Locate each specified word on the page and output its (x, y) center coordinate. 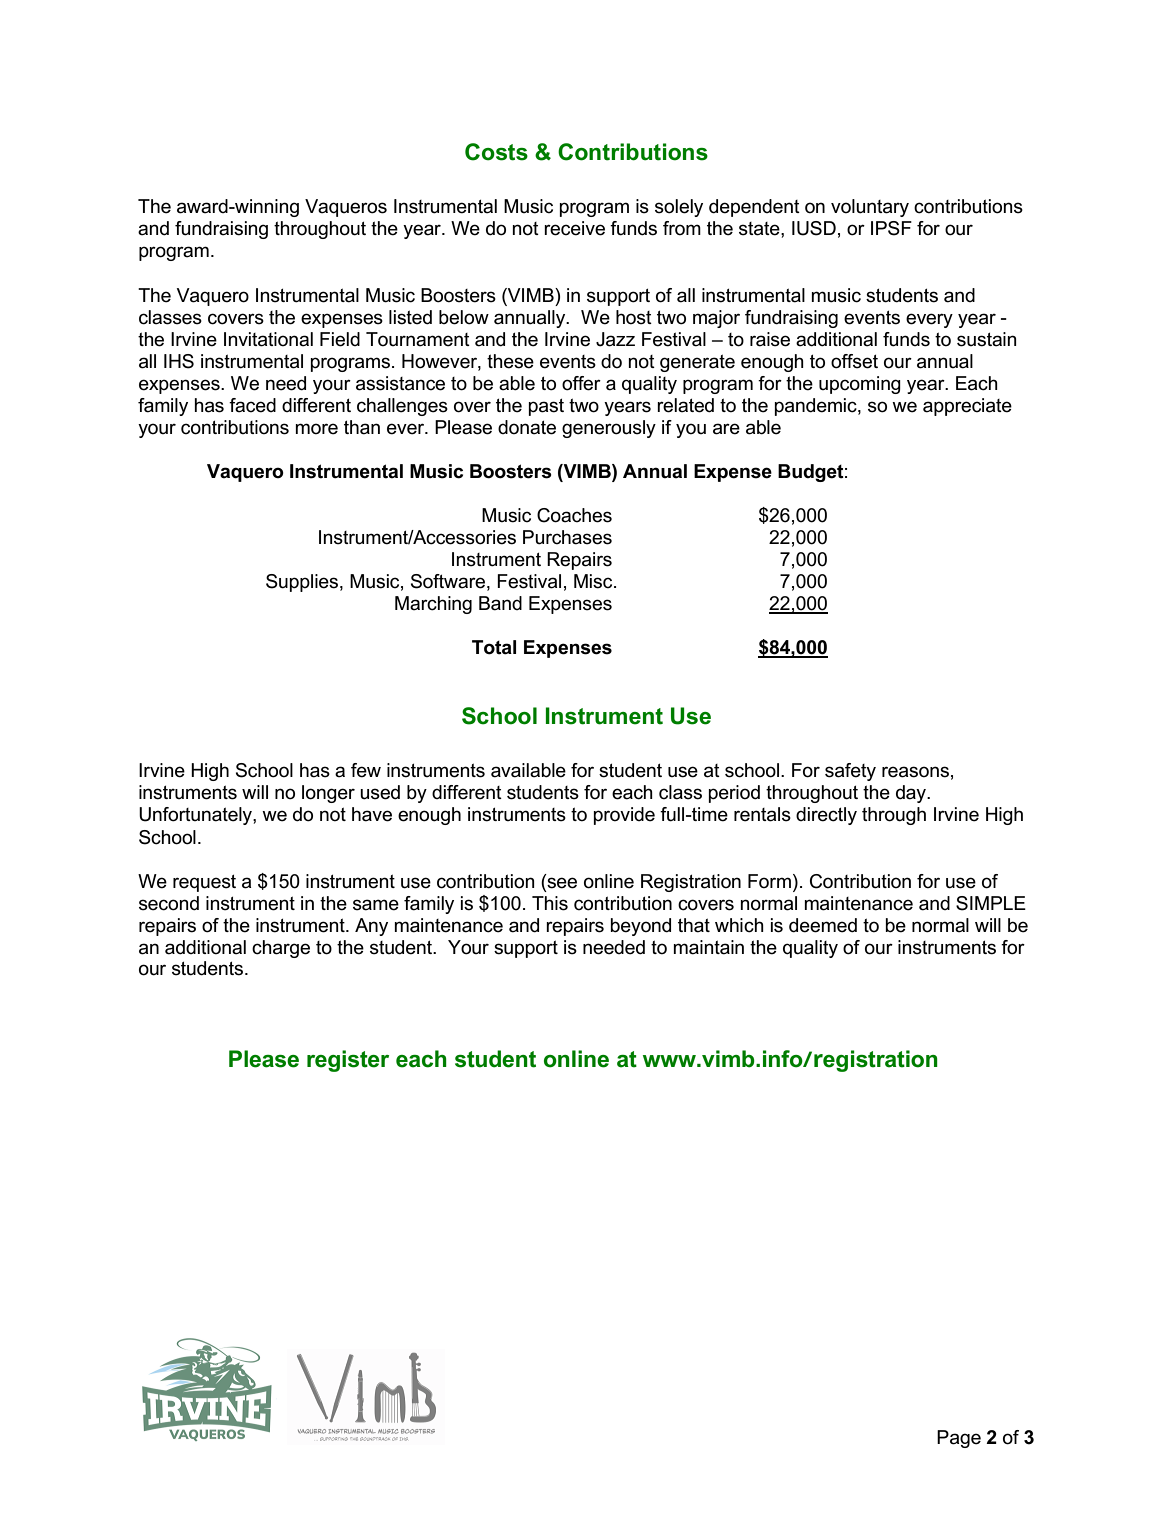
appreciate (967, 407)
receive (574, 228)
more (316, 429)
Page (959, 1439)
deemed (823, 925)
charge (281, 949)
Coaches (574, 515)
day (912, 794)
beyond (640, 927)
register (348, 1061)
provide (624, 816)
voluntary (870, 208)
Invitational (268, 339)
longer (328, 794)
